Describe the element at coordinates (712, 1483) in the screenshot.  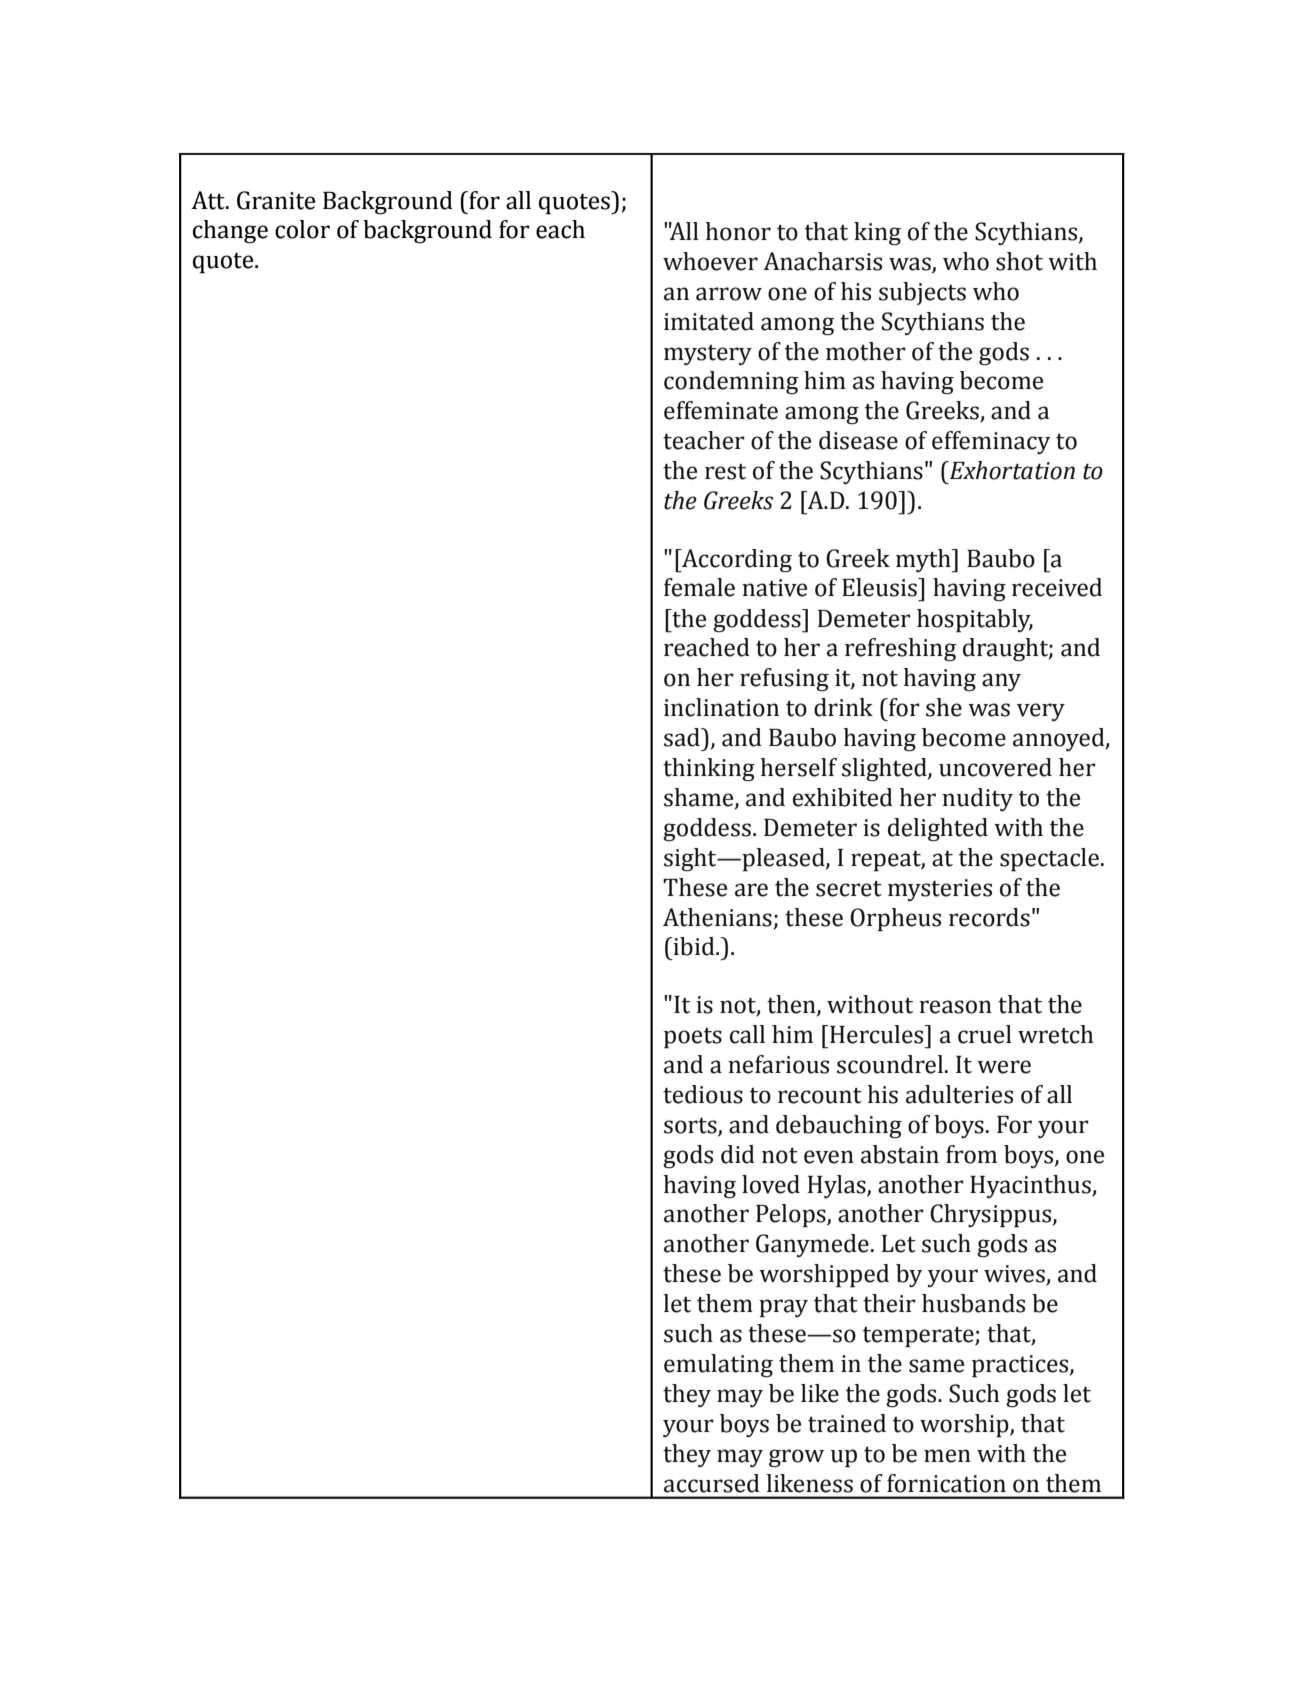
I see `accursed` at that location.
